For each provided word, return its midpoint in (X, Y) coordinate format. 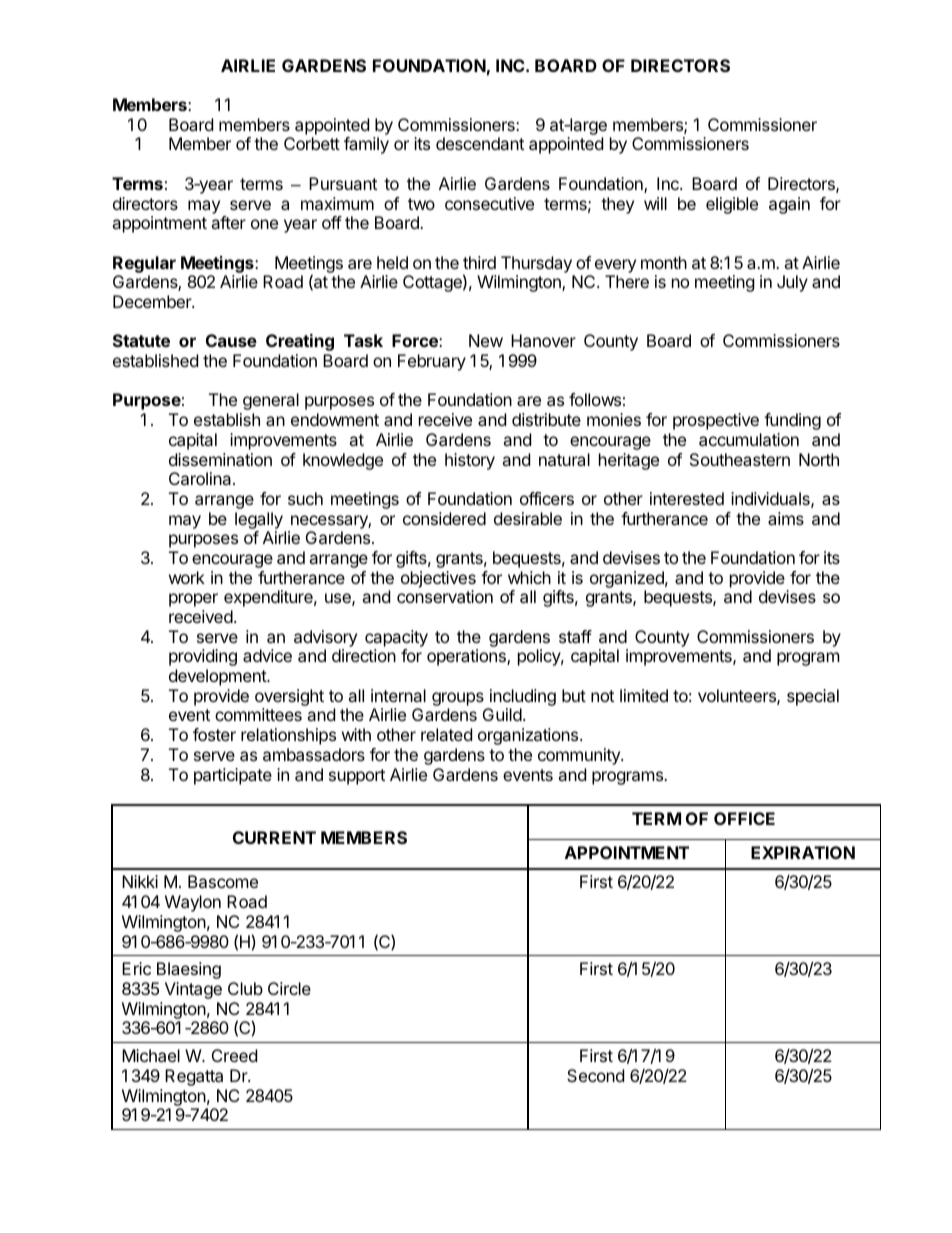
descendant (480, 143)
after (228, 222)
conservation (445, 596)
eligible (732, 205)
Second (595, 1075)
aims (786, 518)
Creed (234, 1055)
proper (193, 600)
